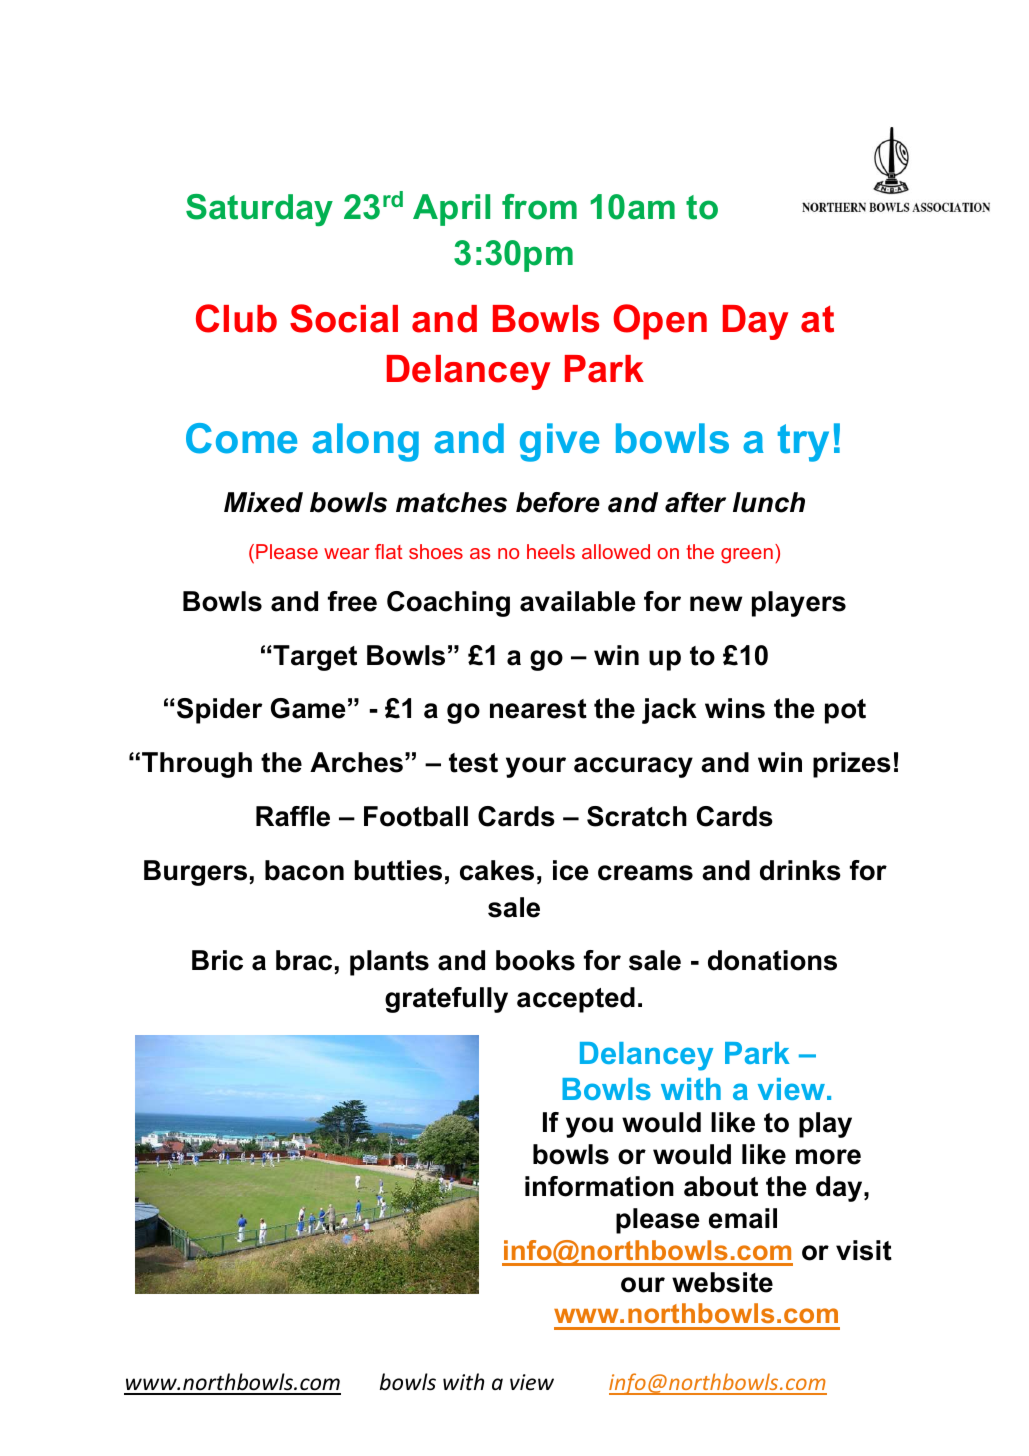  I want to click on from, so click(539, 207).
